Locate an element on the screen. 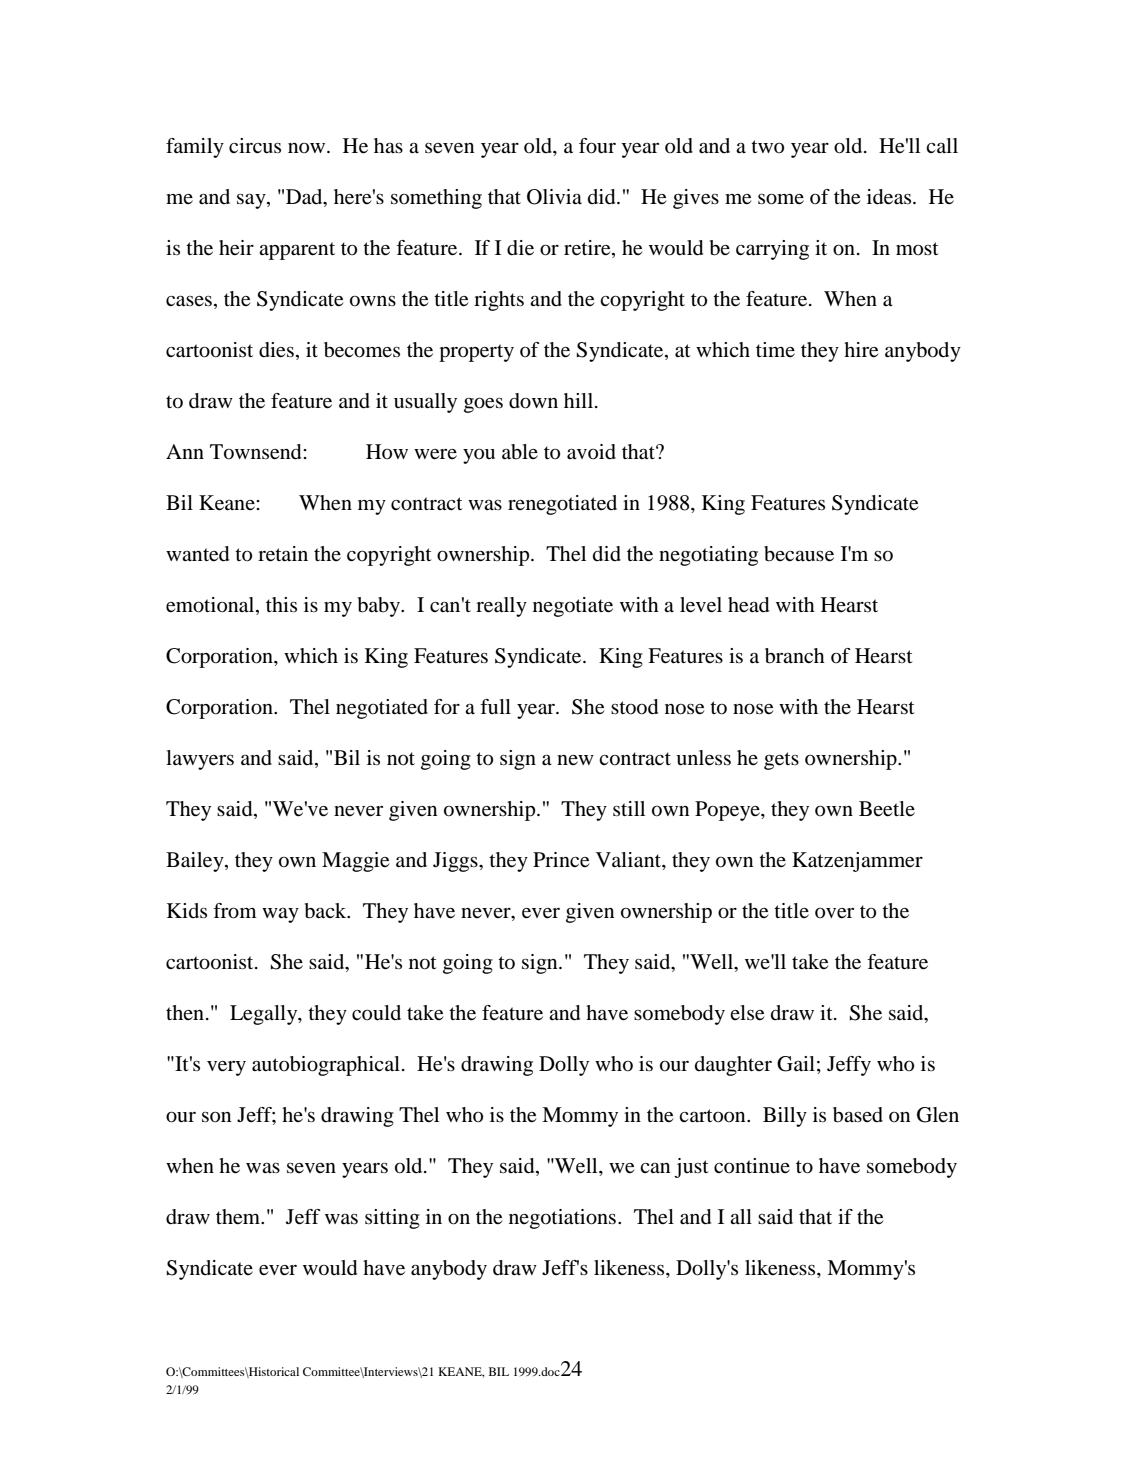  ideas is located at coordinates (890, 197).
